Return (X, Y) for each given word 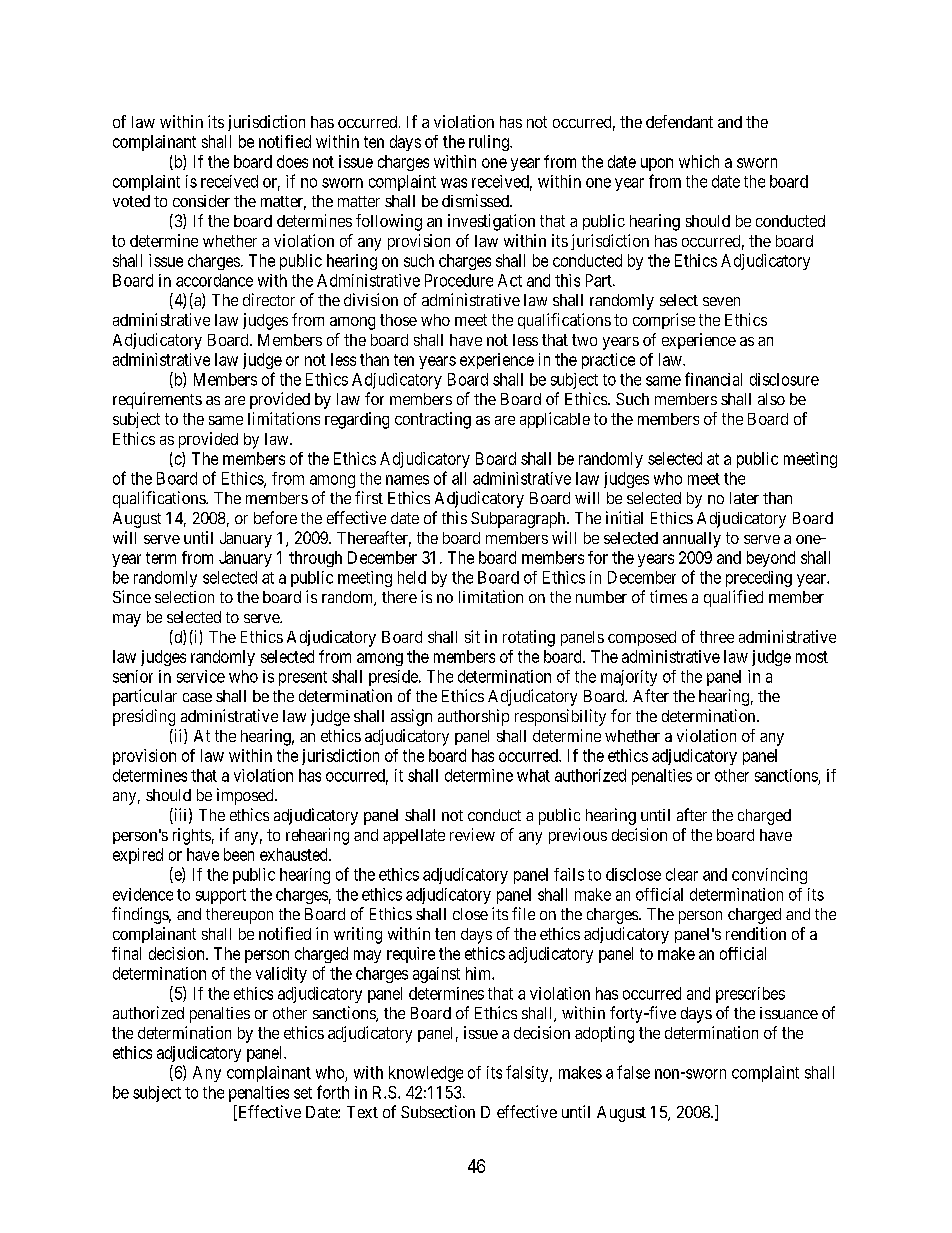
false (633, 1072)
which (699, 161)
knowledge (426, 1074)
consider (201, 201)
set (303, 1093)
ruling (490, 143)
